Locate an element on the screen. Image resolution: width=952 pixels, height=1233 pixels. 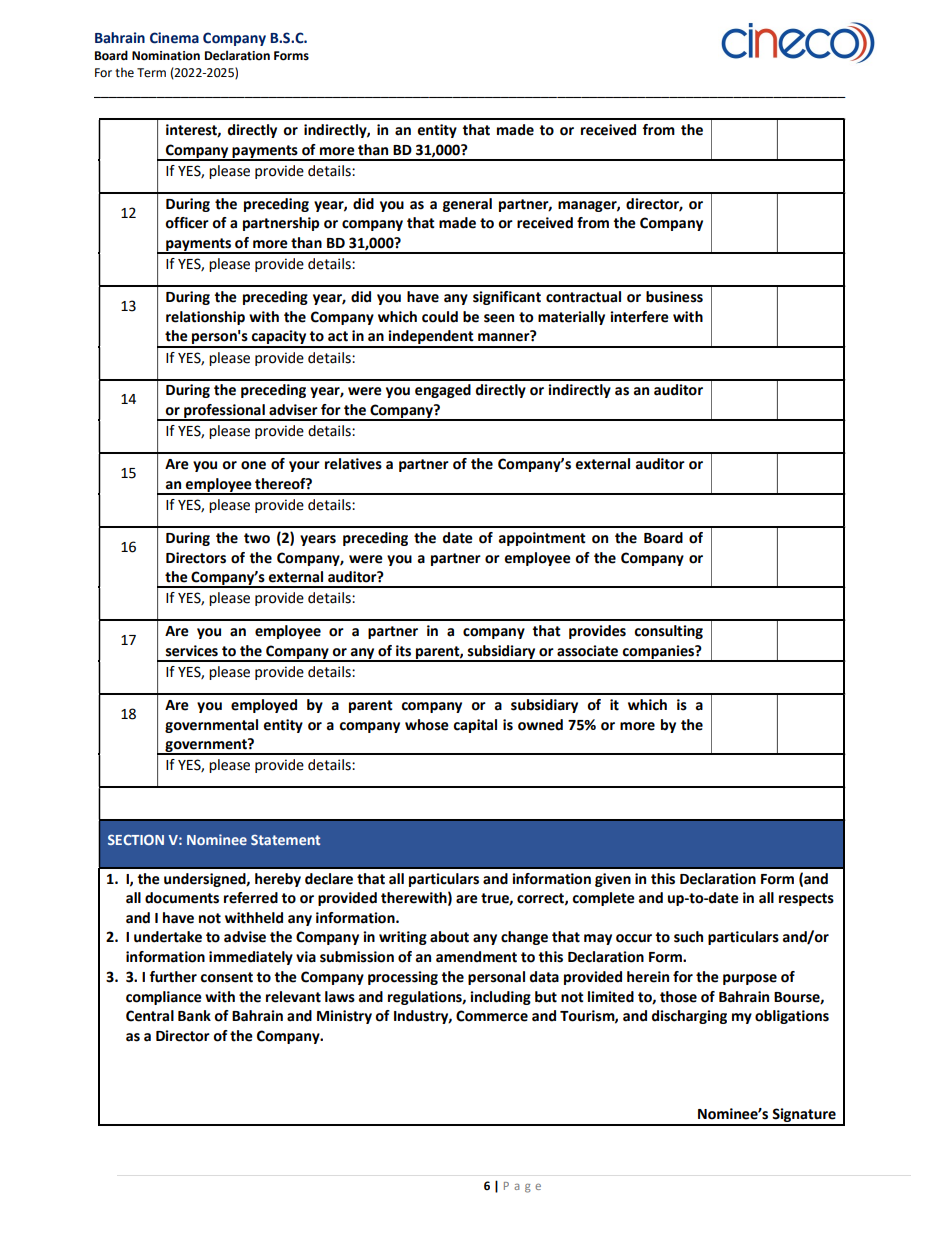
engaged is located at coordinates (443, 391).
